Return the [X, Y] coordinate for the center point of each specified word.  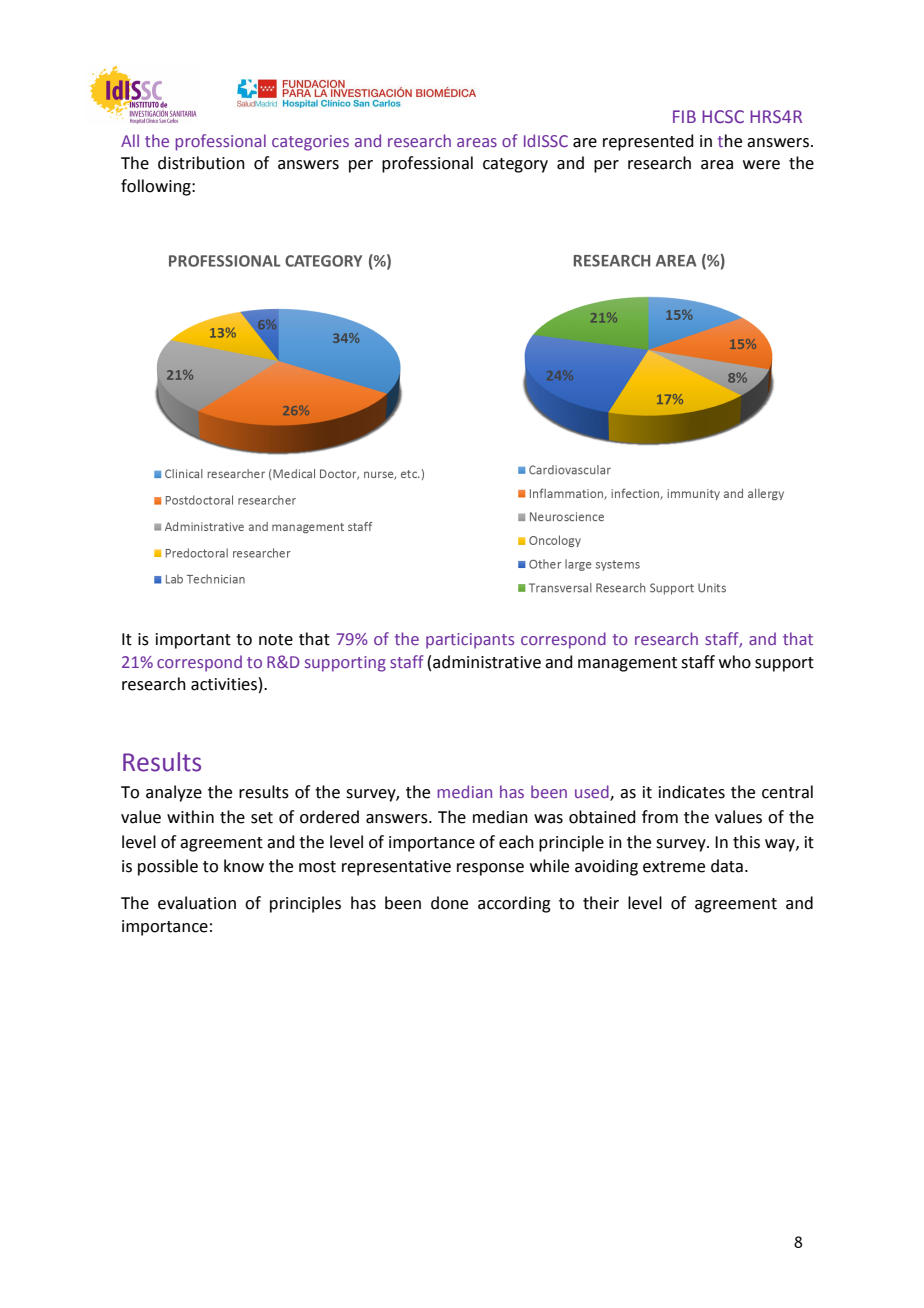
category [515, 165]
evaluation [197, 903]
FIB [684, 116]
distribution [201, 163]
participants [470, 641]
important [193, 641]
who [735, 662]
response [490, 869]
